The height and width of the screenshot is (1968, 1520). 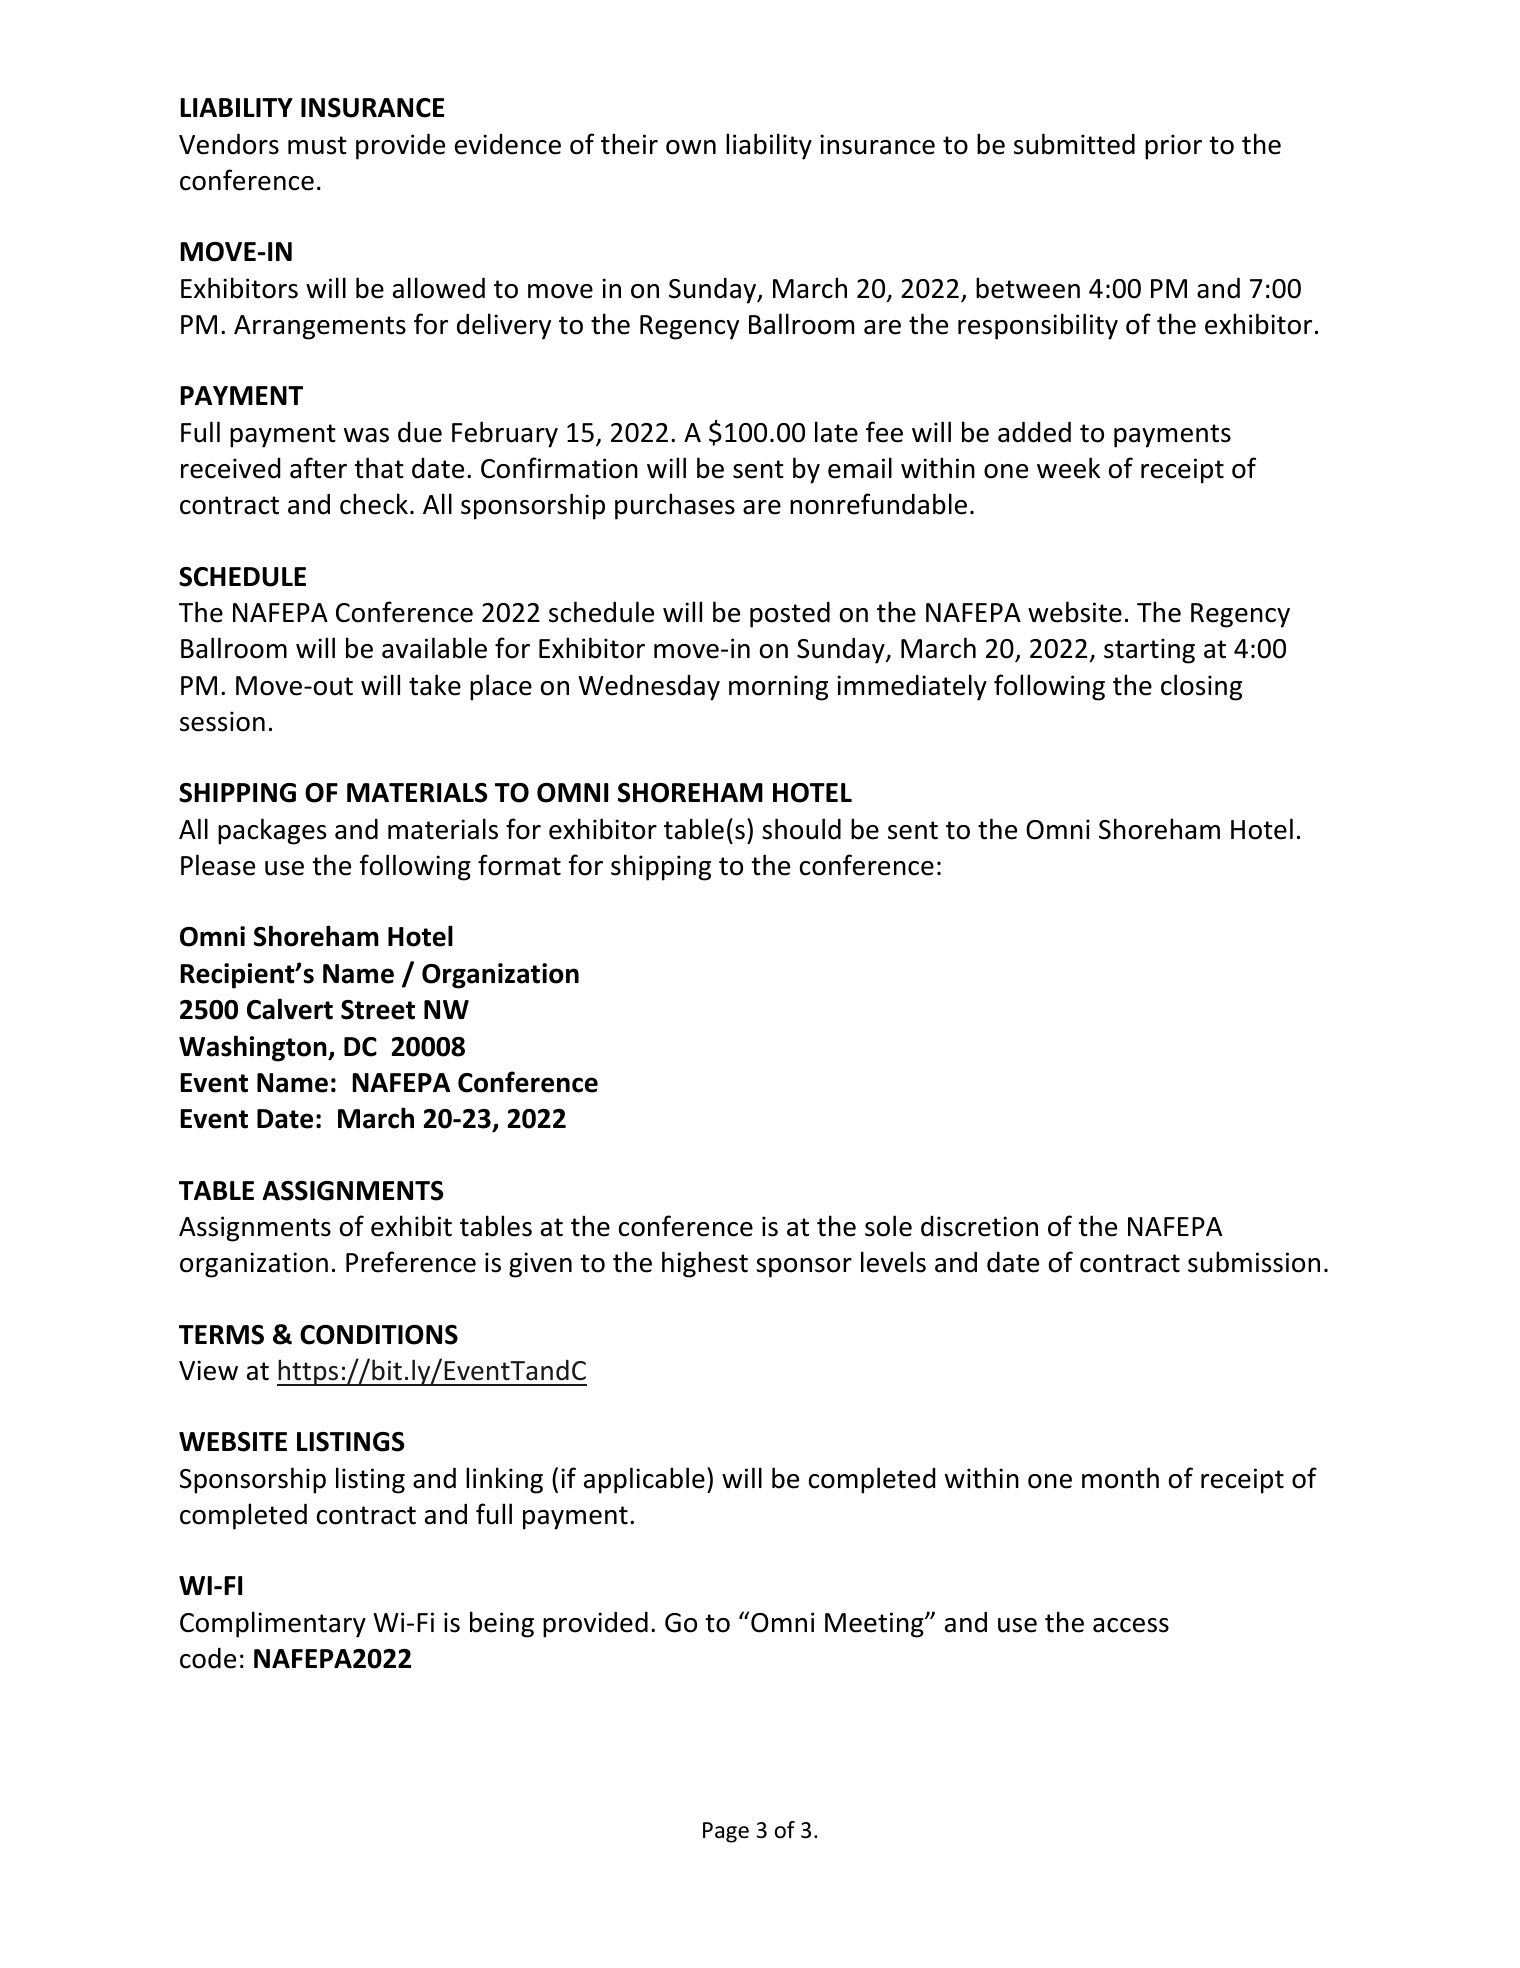 What do you see at coordinates (726, 1832) in the screenshot?
I see `Page` at bounding box center [726, 1832].
